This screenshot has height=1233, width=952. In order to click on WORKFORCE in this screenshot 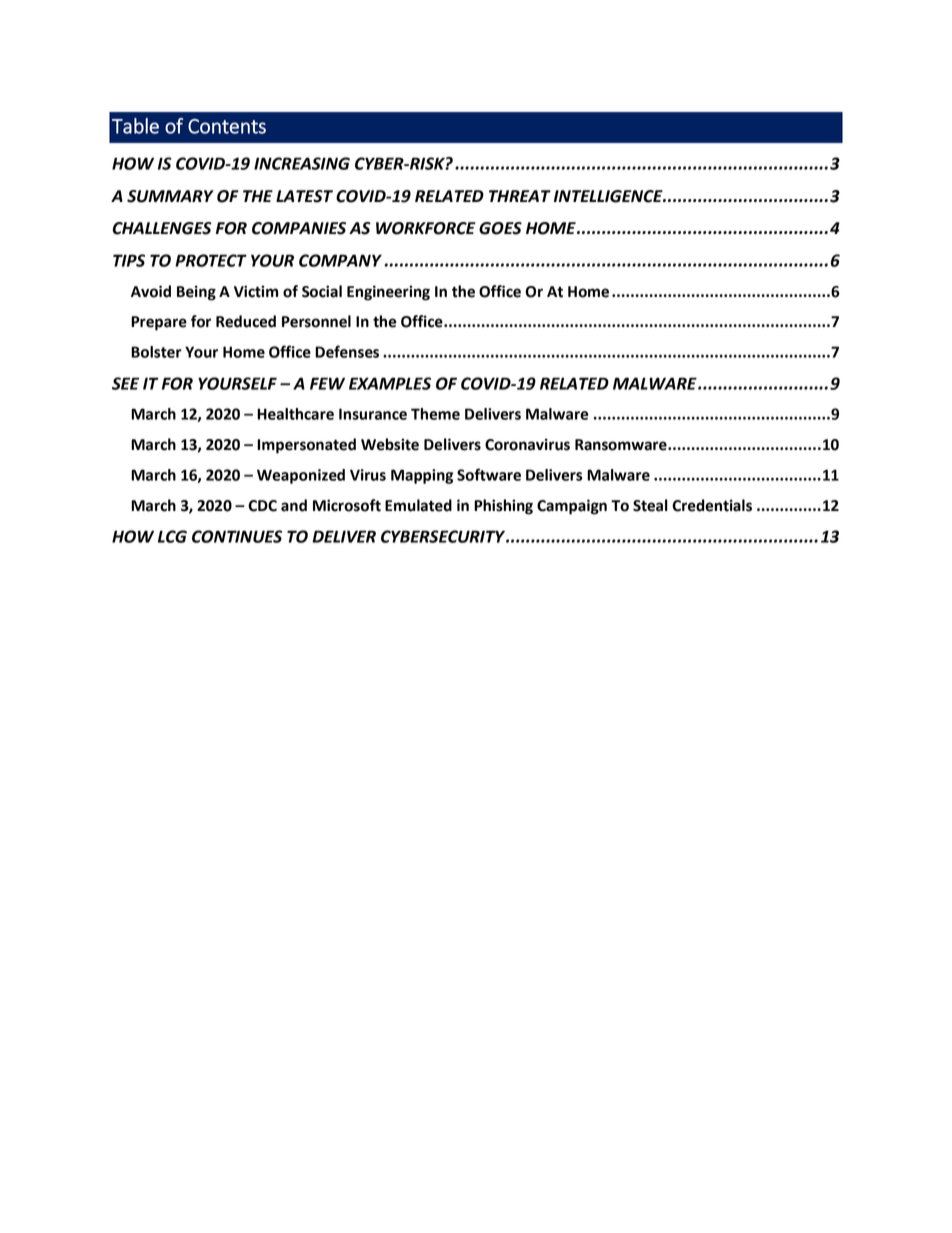, I will do `click(426, 228)`.
